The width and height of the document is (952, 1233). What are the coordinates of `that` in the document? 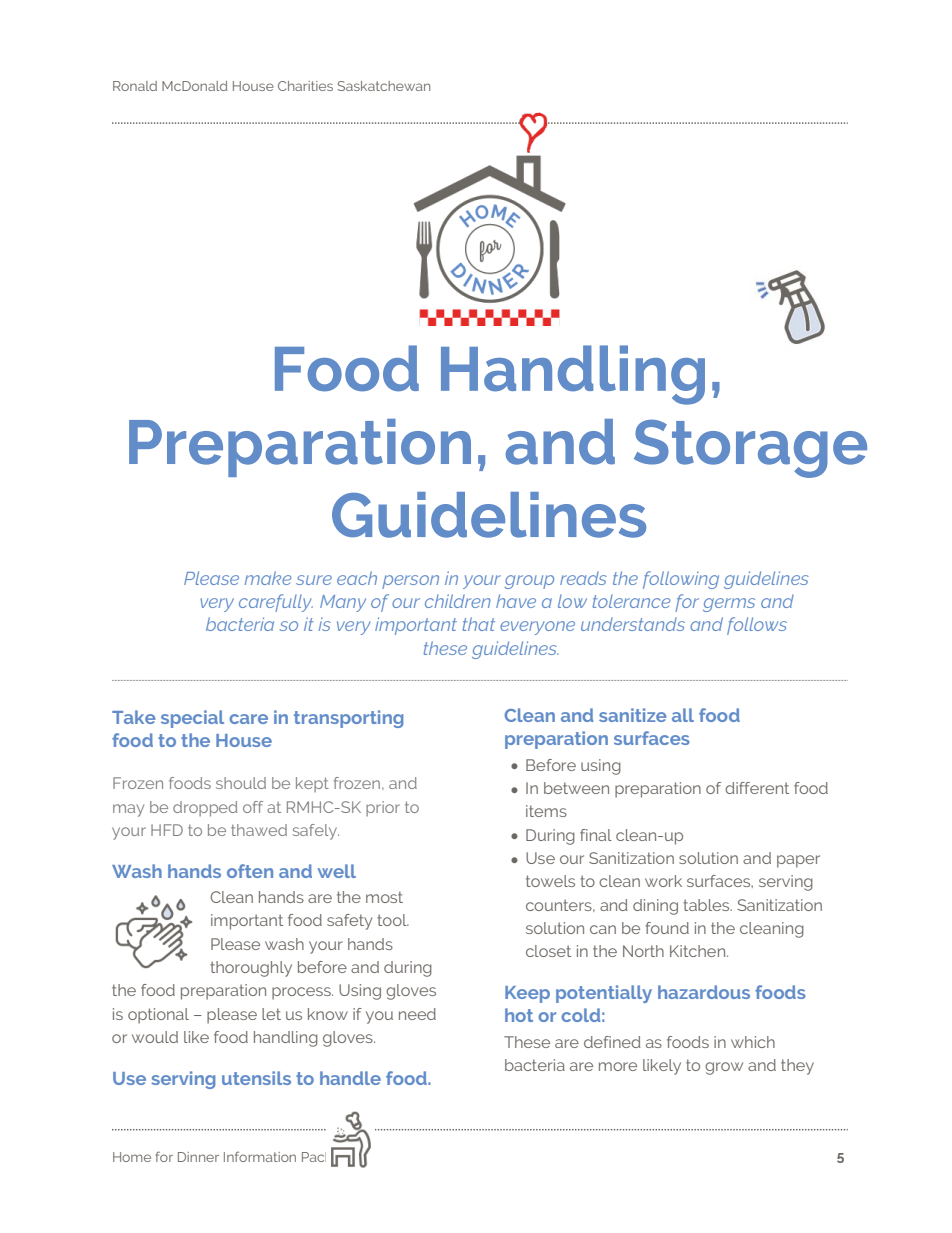 It's located at (479, 624).
